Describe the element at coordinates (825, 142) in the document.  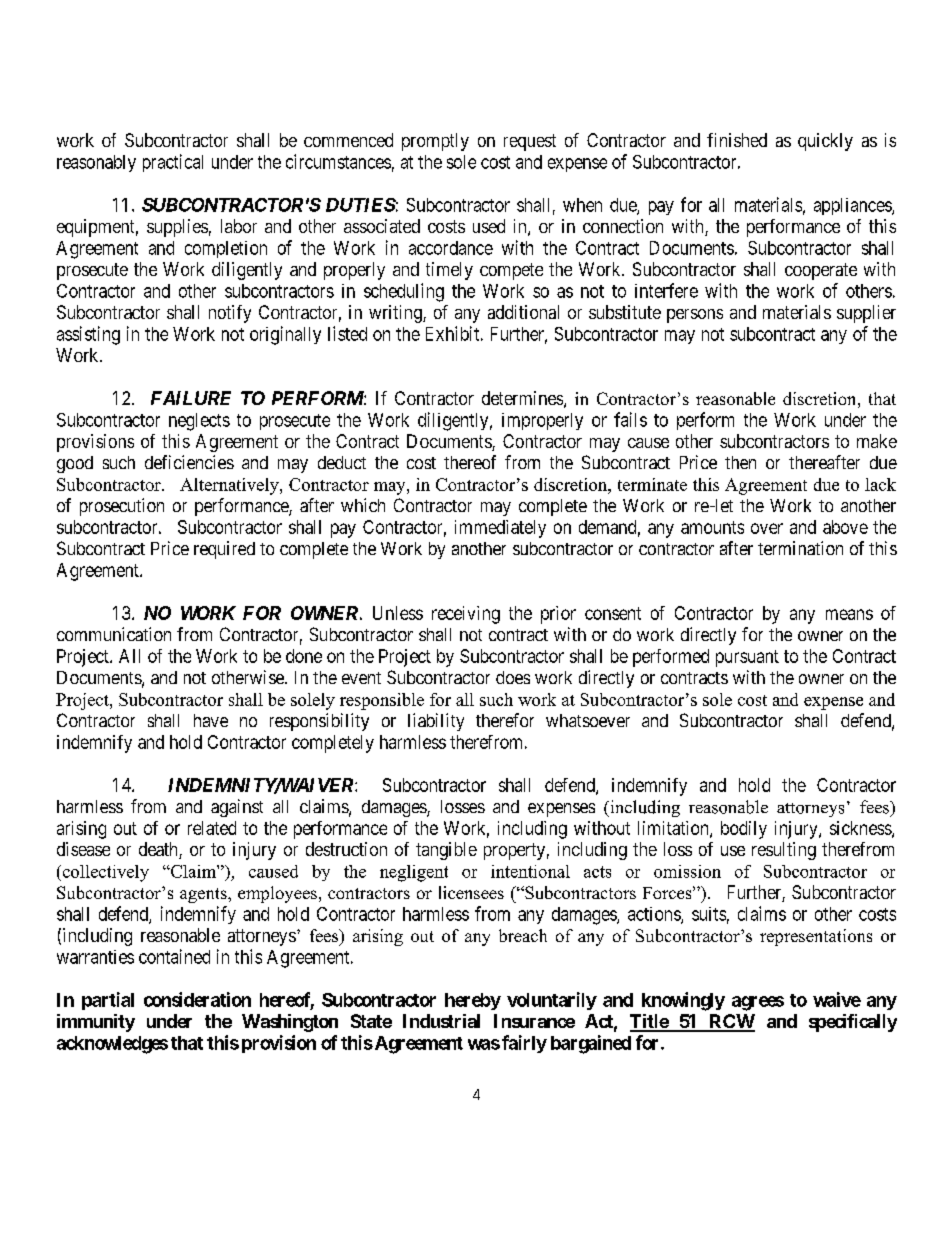
I see `quickly` at that location.
